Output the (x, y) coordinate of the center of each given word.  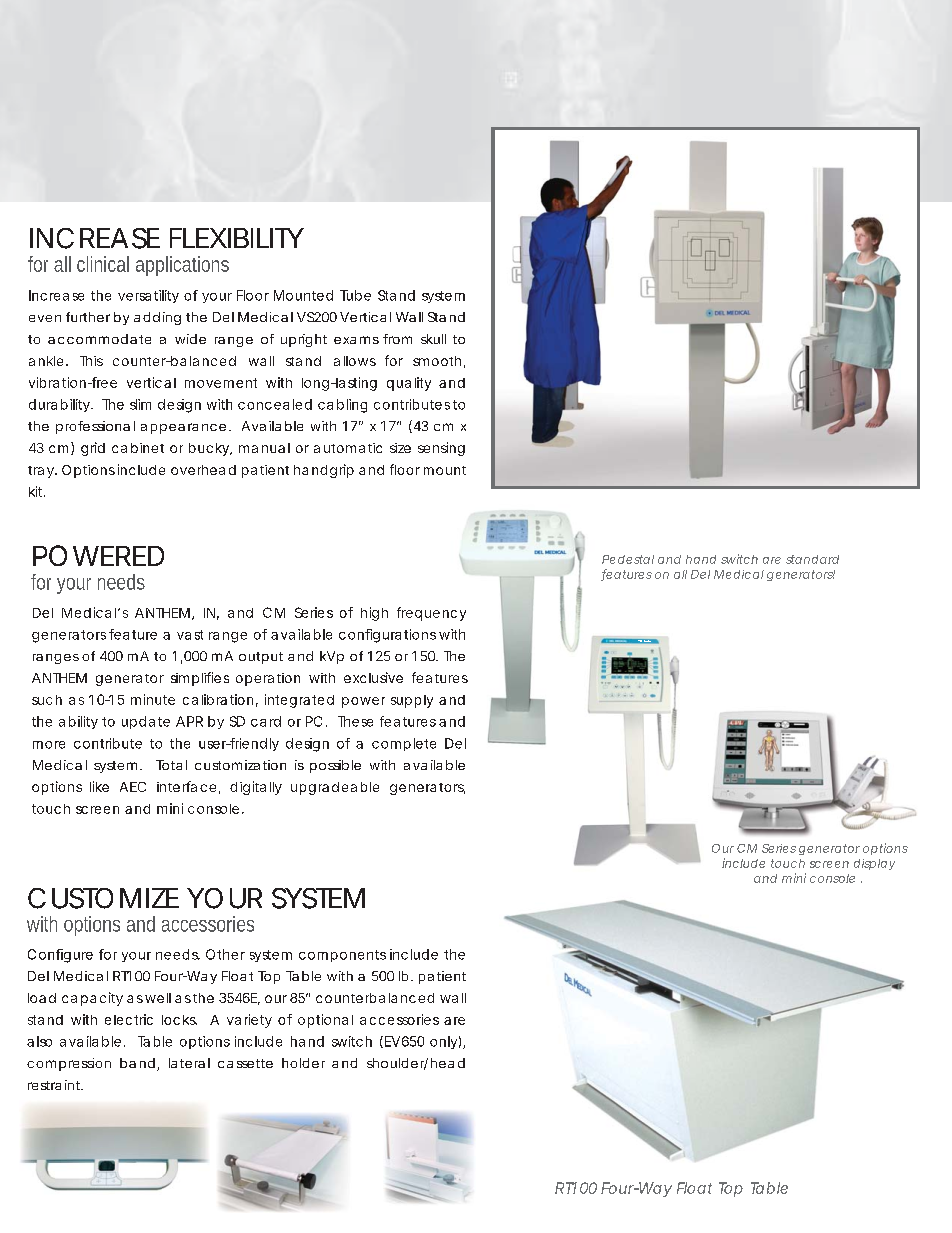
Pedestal (628, 559)
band (137, 1063)
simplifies (200, 679)
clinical (103, 264)
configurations (387, 636)
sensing (441, 449)
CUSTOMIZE (103, 898)
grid (93, 449)
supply (412, 701)
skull (433, 339)
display (874, 864)
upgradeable (335, 788)
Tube (355, 295)
